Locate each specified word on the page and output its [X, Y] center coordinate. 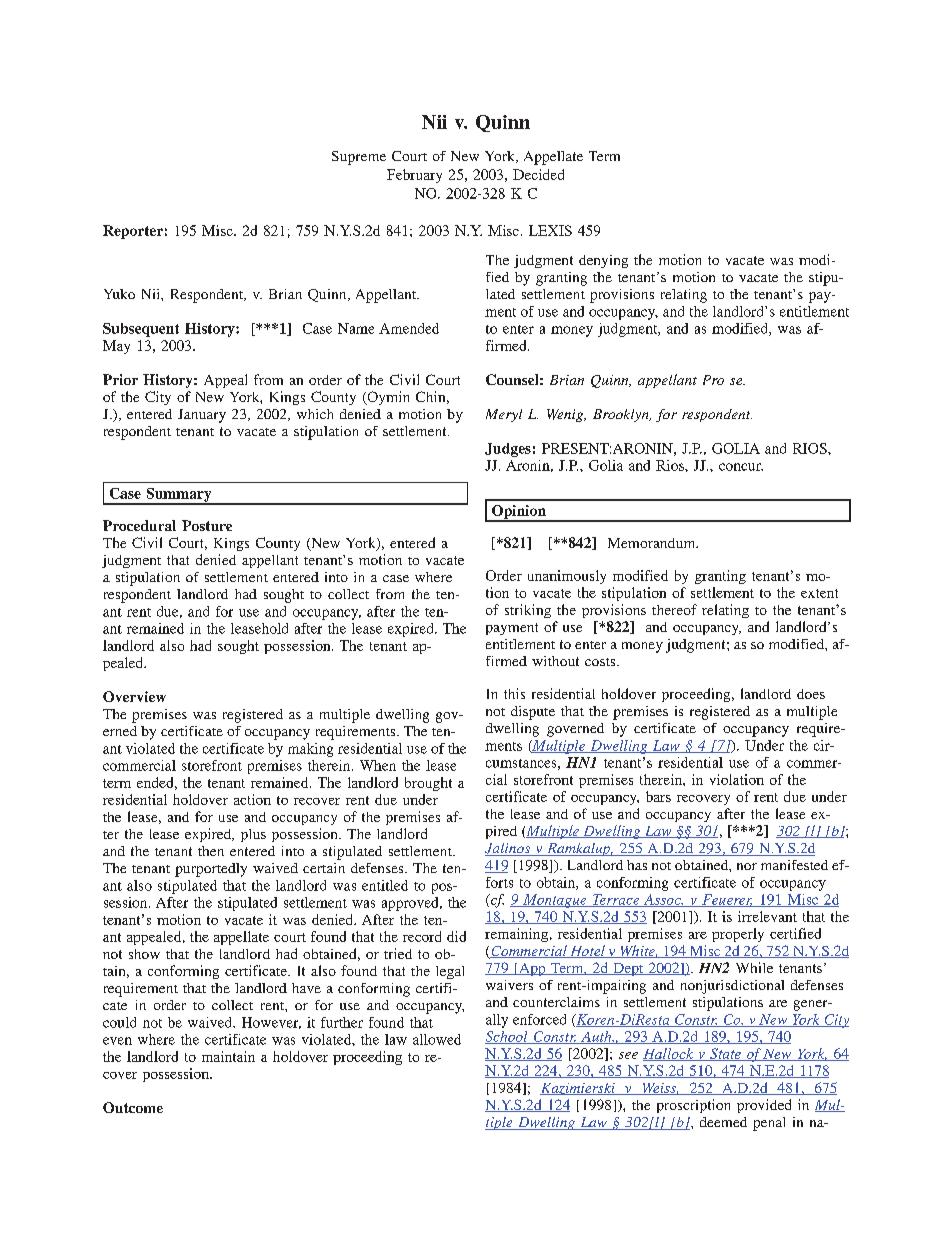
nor [747, 866]
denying [603, 261]
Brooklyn [622, 415]
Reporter [133, 232]
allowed [437, 1039]
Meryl [504, 415]
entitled [385, 885]
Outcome [133, 1107]
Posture [207, 525]
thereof [674, 609]
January [202, 416]
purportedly [211, 870]
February [414, 176]
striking [528, 611]
